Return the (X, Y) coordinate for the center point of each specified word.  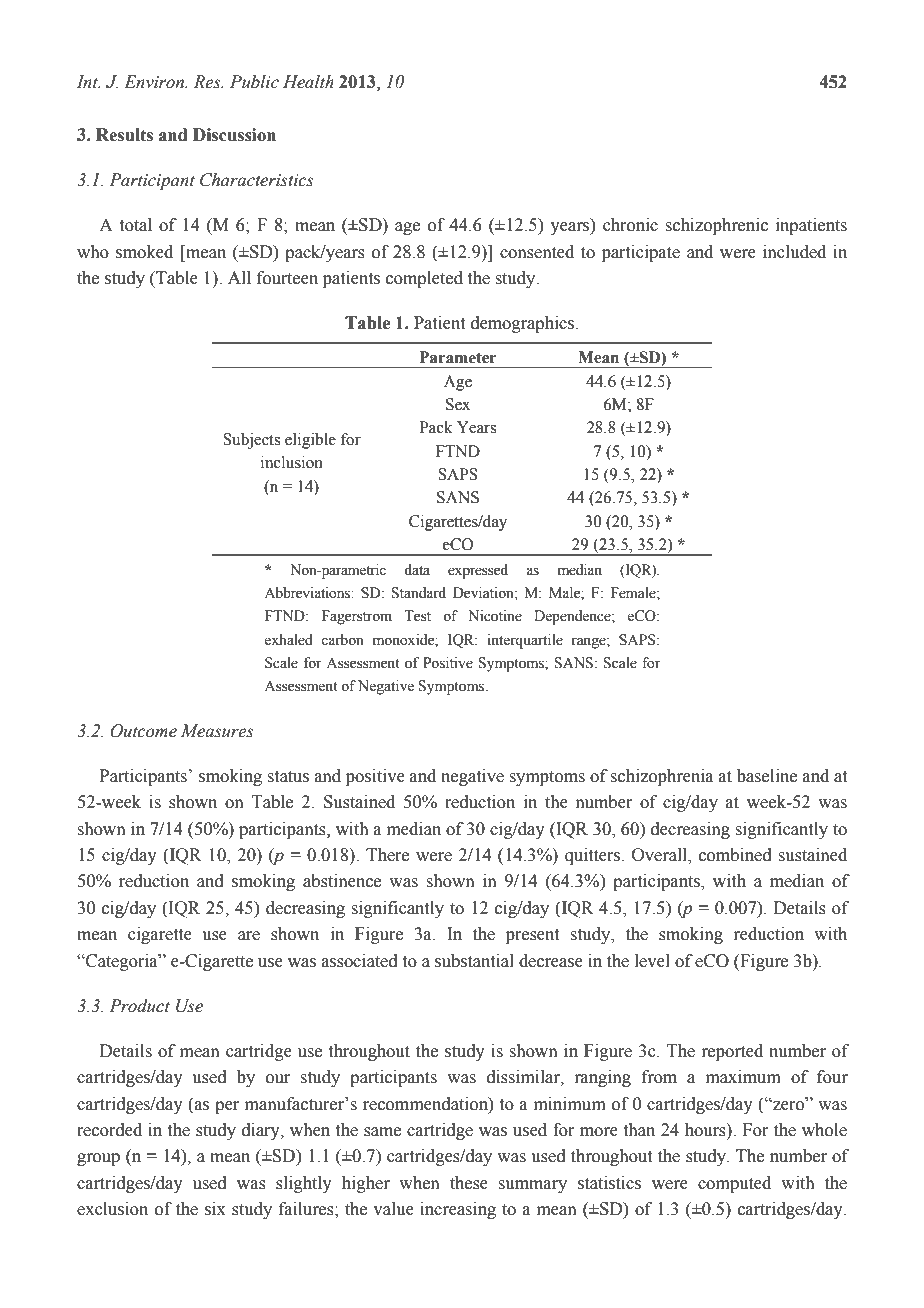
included (794, 252)
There (387, 855)
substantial (474, 961)
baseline (767, 776)
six (215, 1209)
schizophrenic (716, 226)
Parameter (458, 357)
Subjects (251, 441)
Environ (155, 82)
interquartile (525, 641)
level (652, 961)
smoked (144, 252)
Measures (217, 731)
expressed (478, 571)
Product (139, 1006)
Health (308, 82)
